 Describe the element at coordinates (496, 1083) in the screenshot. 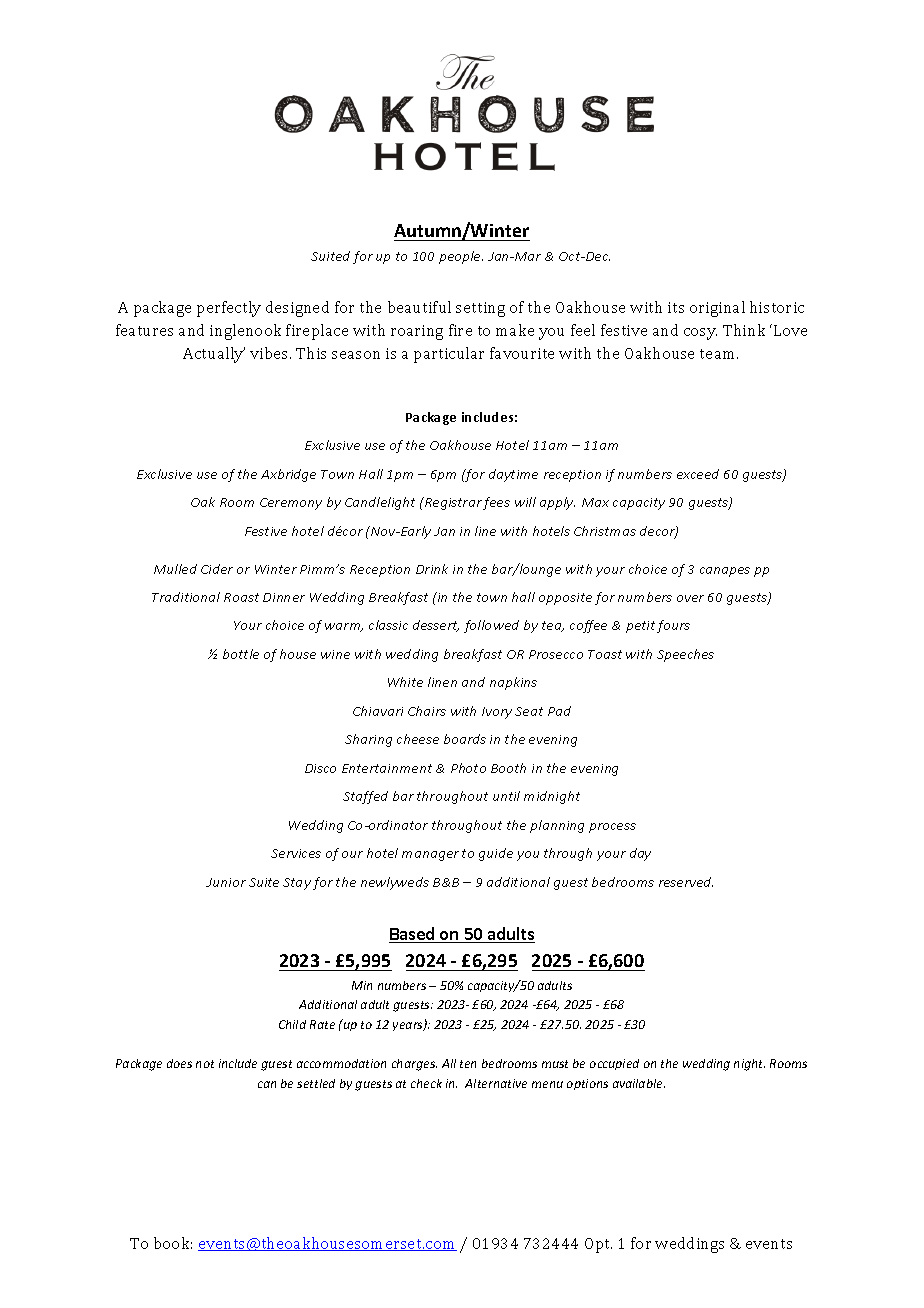

I see `Alternative` at that location.
